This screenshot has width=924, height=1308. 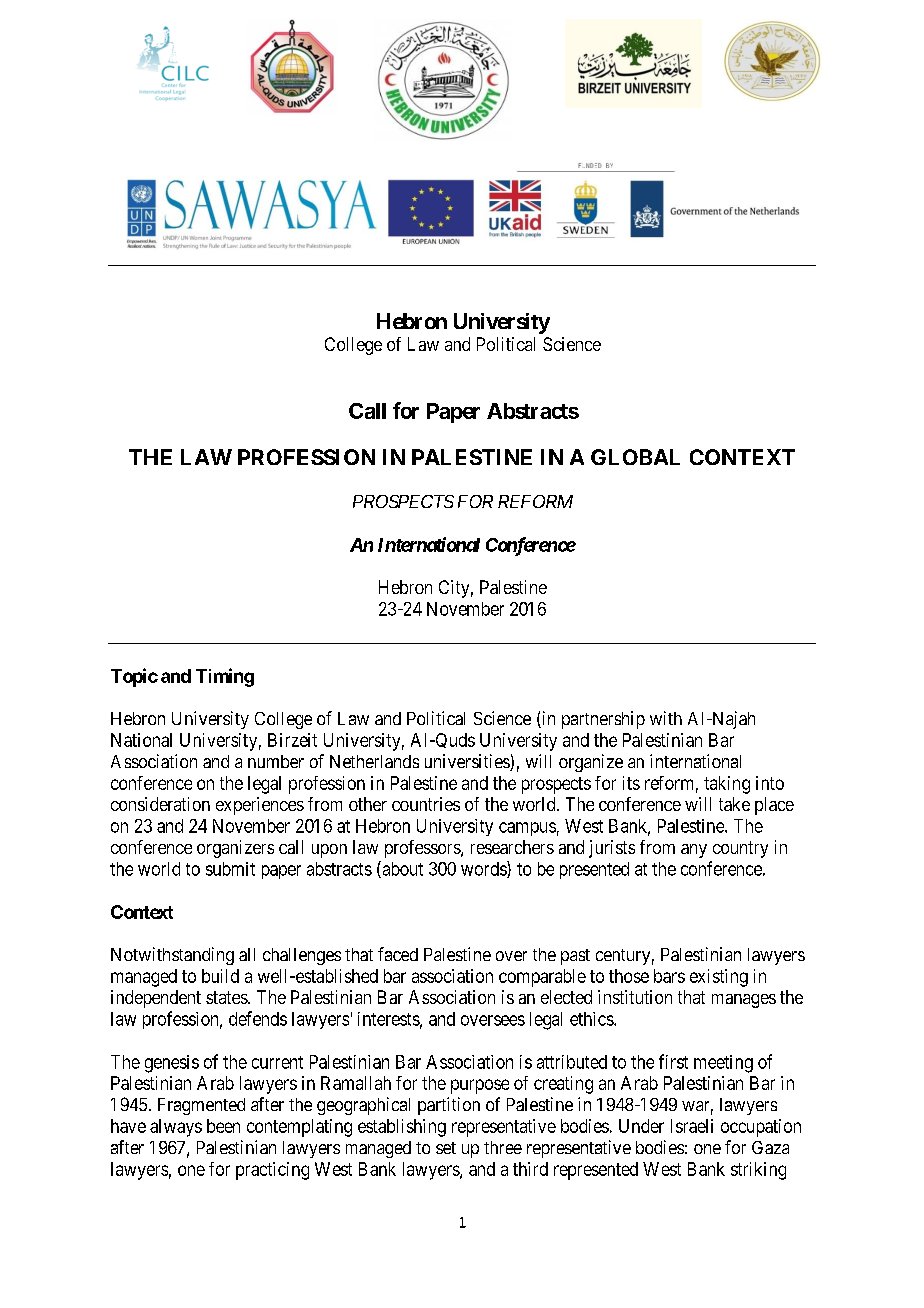 I want to click on set, so click(x=446, y=1148).
